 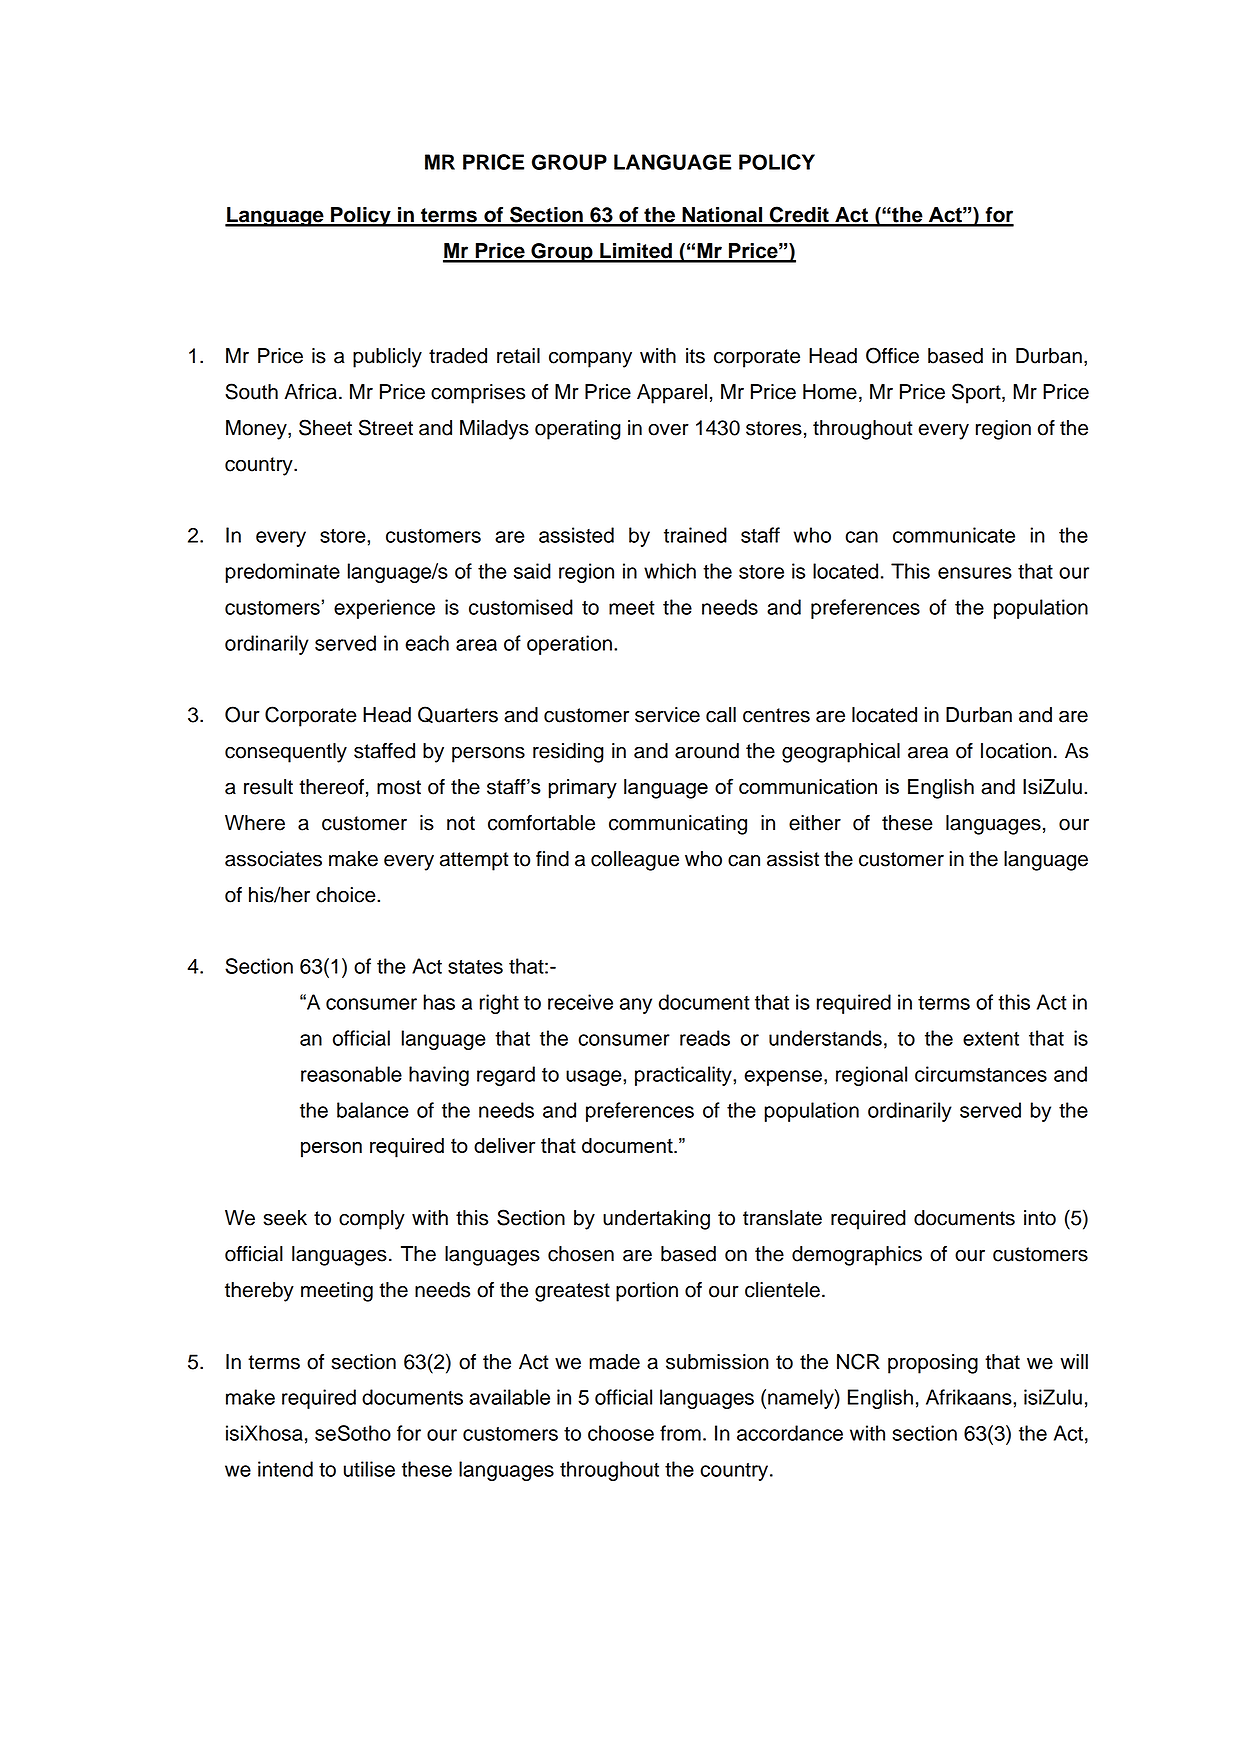 What do you see at coordinates (684, 1076) in the screenshot?
I see `practicality` at bounding box center [684, 1076].
